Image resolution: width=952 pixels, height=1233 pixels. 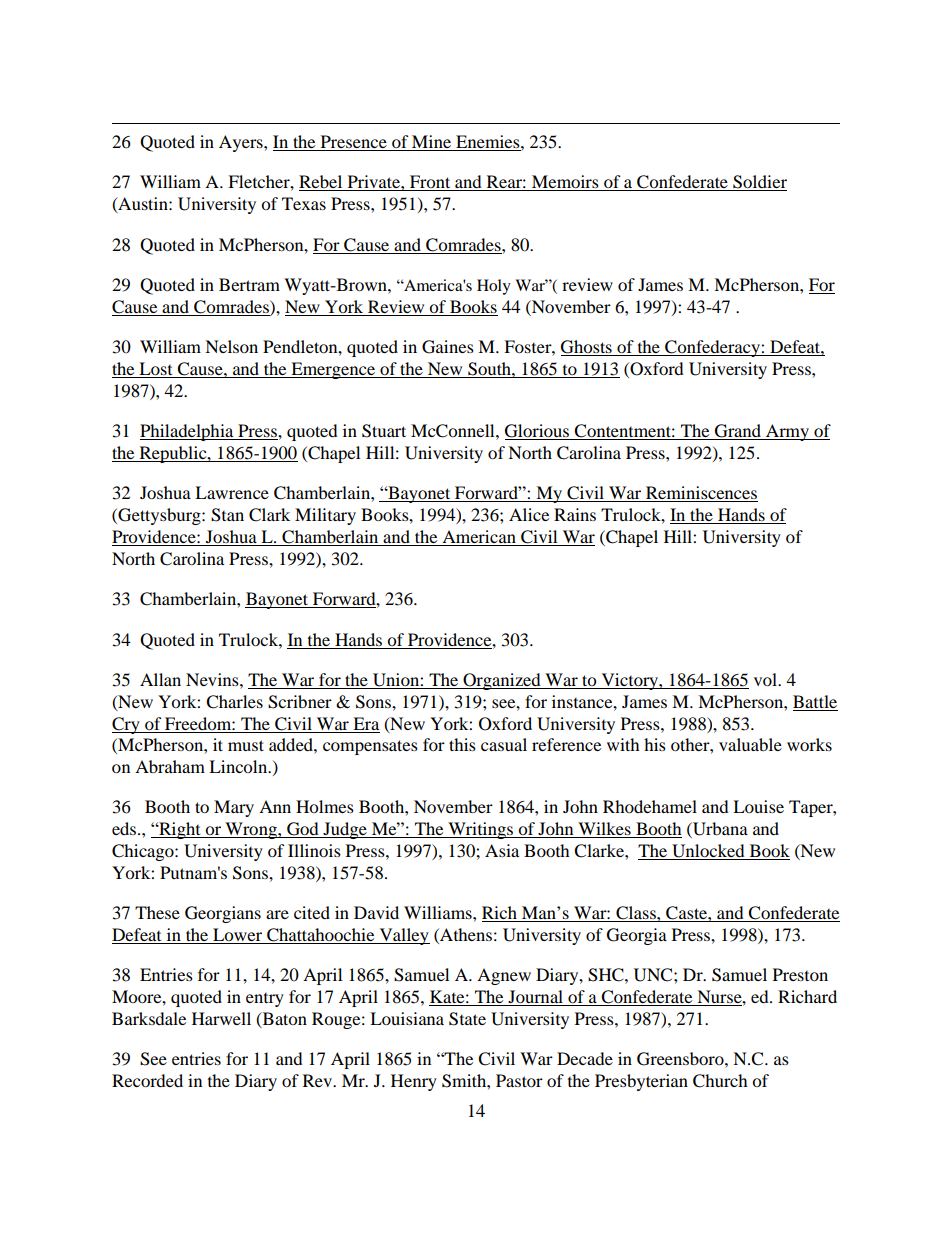 I want to click on Church, so click(x=720, y=1081).
